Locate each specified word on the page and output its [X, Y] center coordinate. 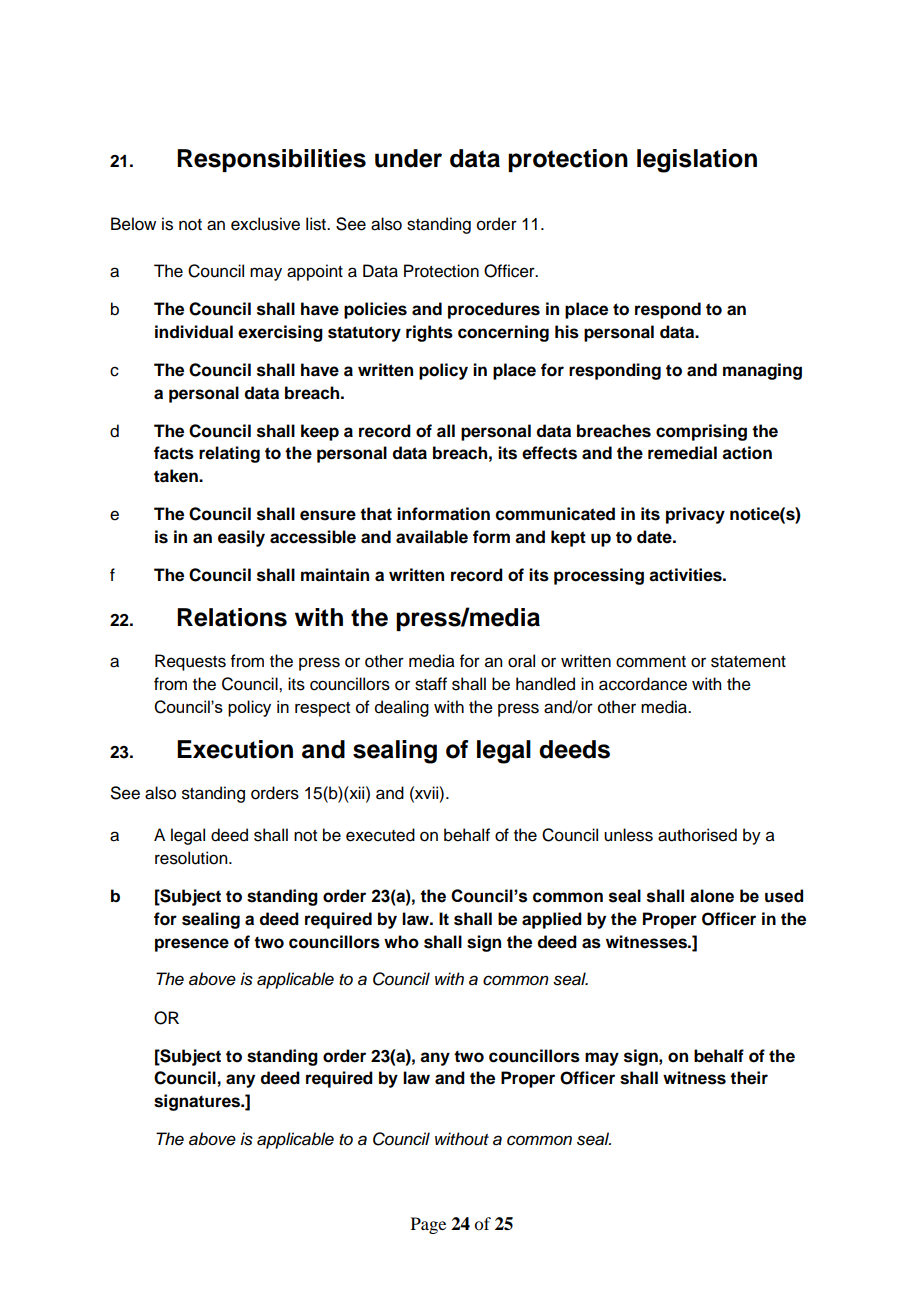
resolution [192, 858]
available [432, 537]
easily [241, 538]
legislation [697, 161]
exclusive [265, 224]
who [401, 942]
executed [380, 835]
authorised [697, 835]
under [408, 158]
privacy [695, 515]
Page [428, 1225]
